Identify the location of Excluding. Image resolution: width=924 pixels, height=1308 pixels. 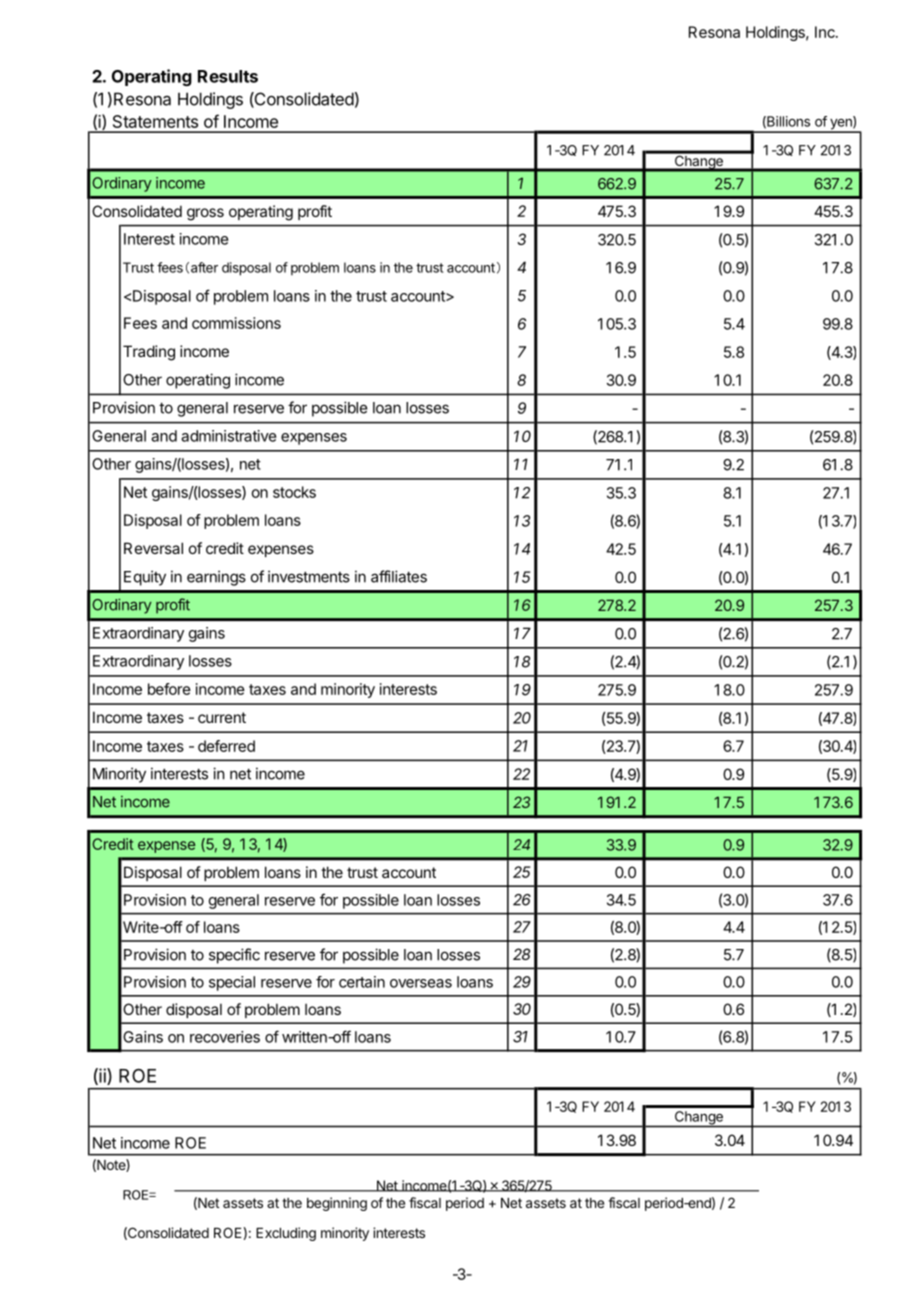
(286, 1234).
